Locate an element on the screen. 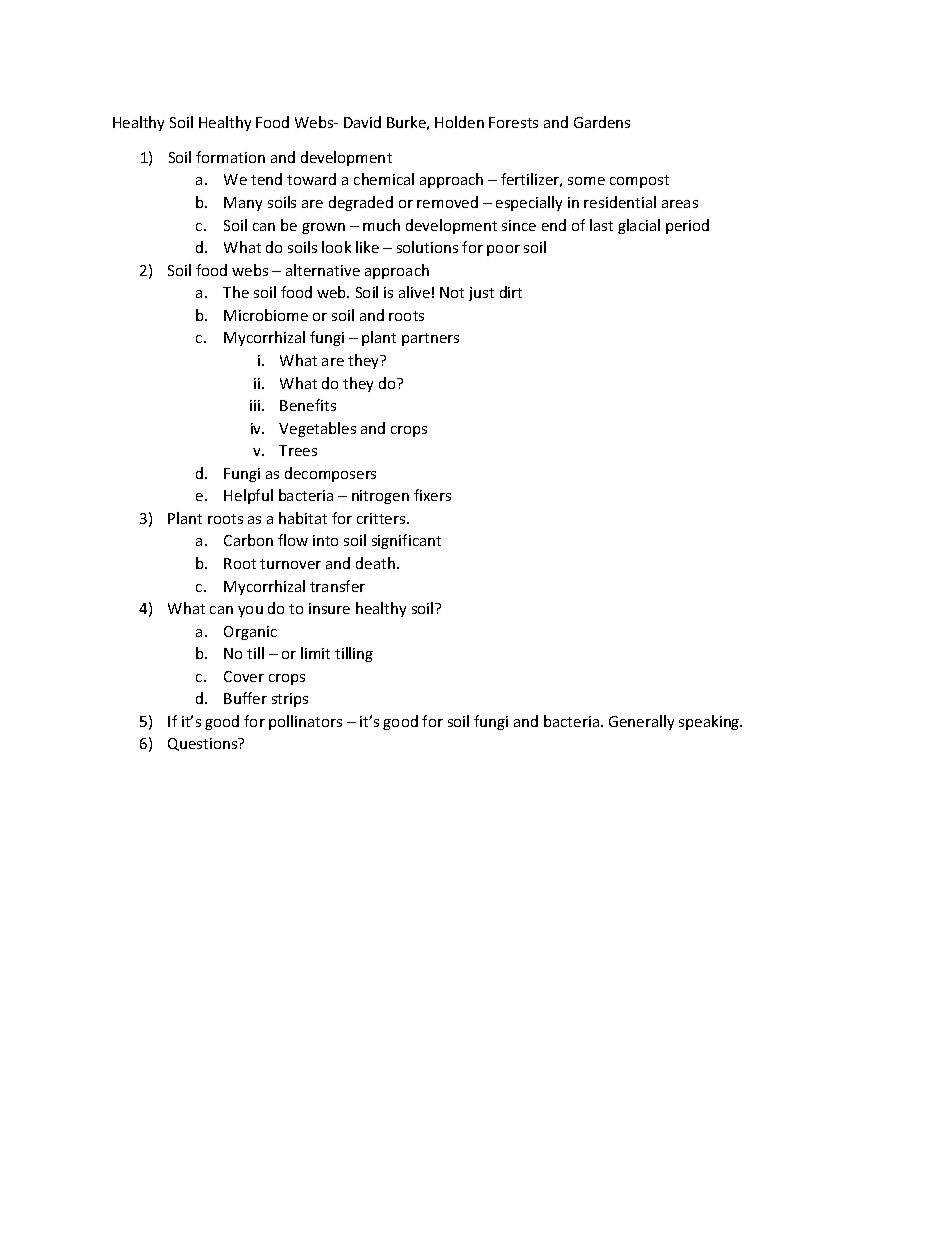 The width and height of the screenshot is (952, 1233). Carbon is located at coordinates (248, 540).
